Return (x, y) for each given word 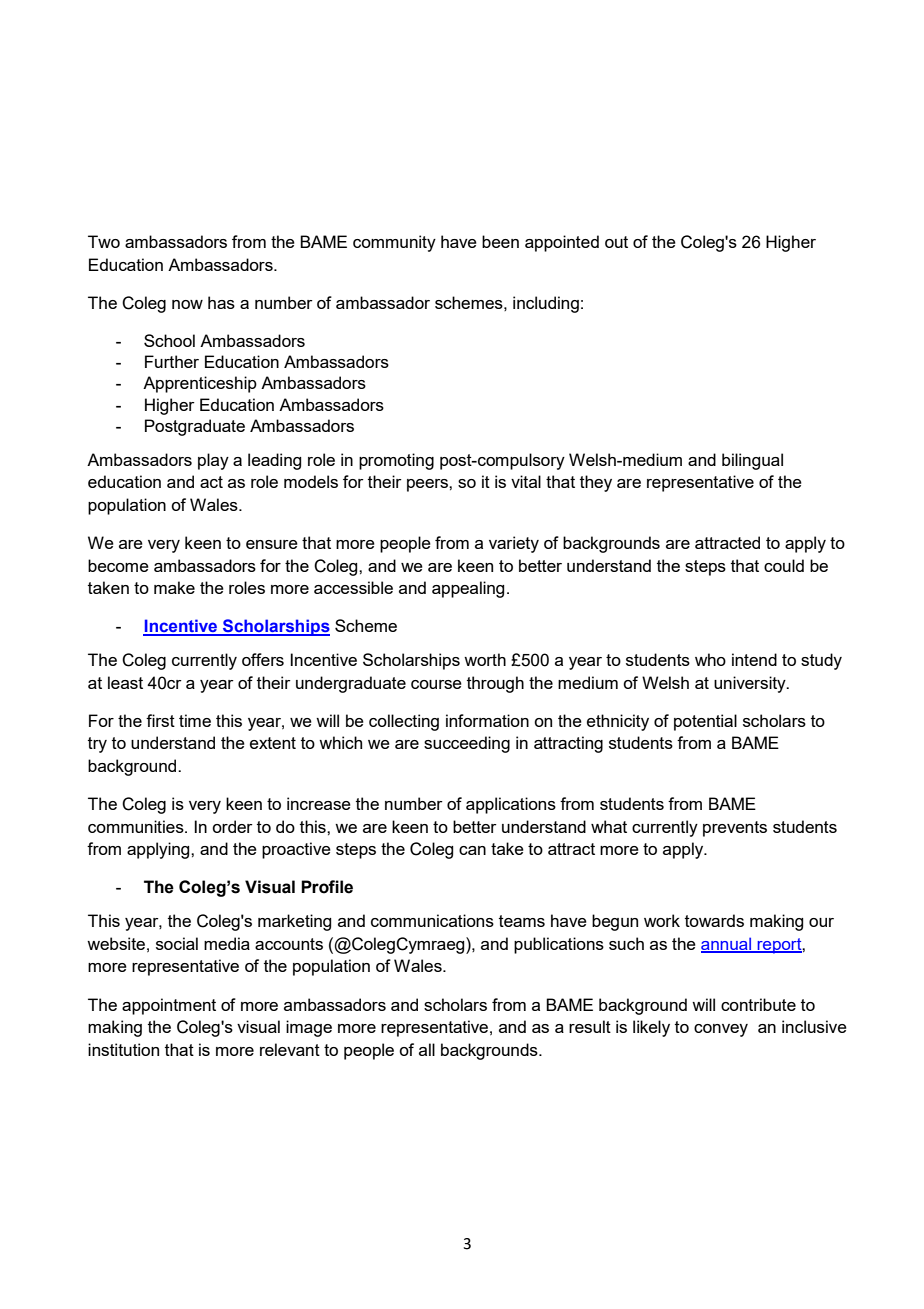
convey (721, 1030)
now (187, 304)
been (500, 241)
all (427, 1049)
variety (514, 544)
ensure (272, 544)
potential (705, 722)
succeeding (467, 744)
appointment (169, 1006)
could (784, 565)
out (616, 242)
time (195, 720)
